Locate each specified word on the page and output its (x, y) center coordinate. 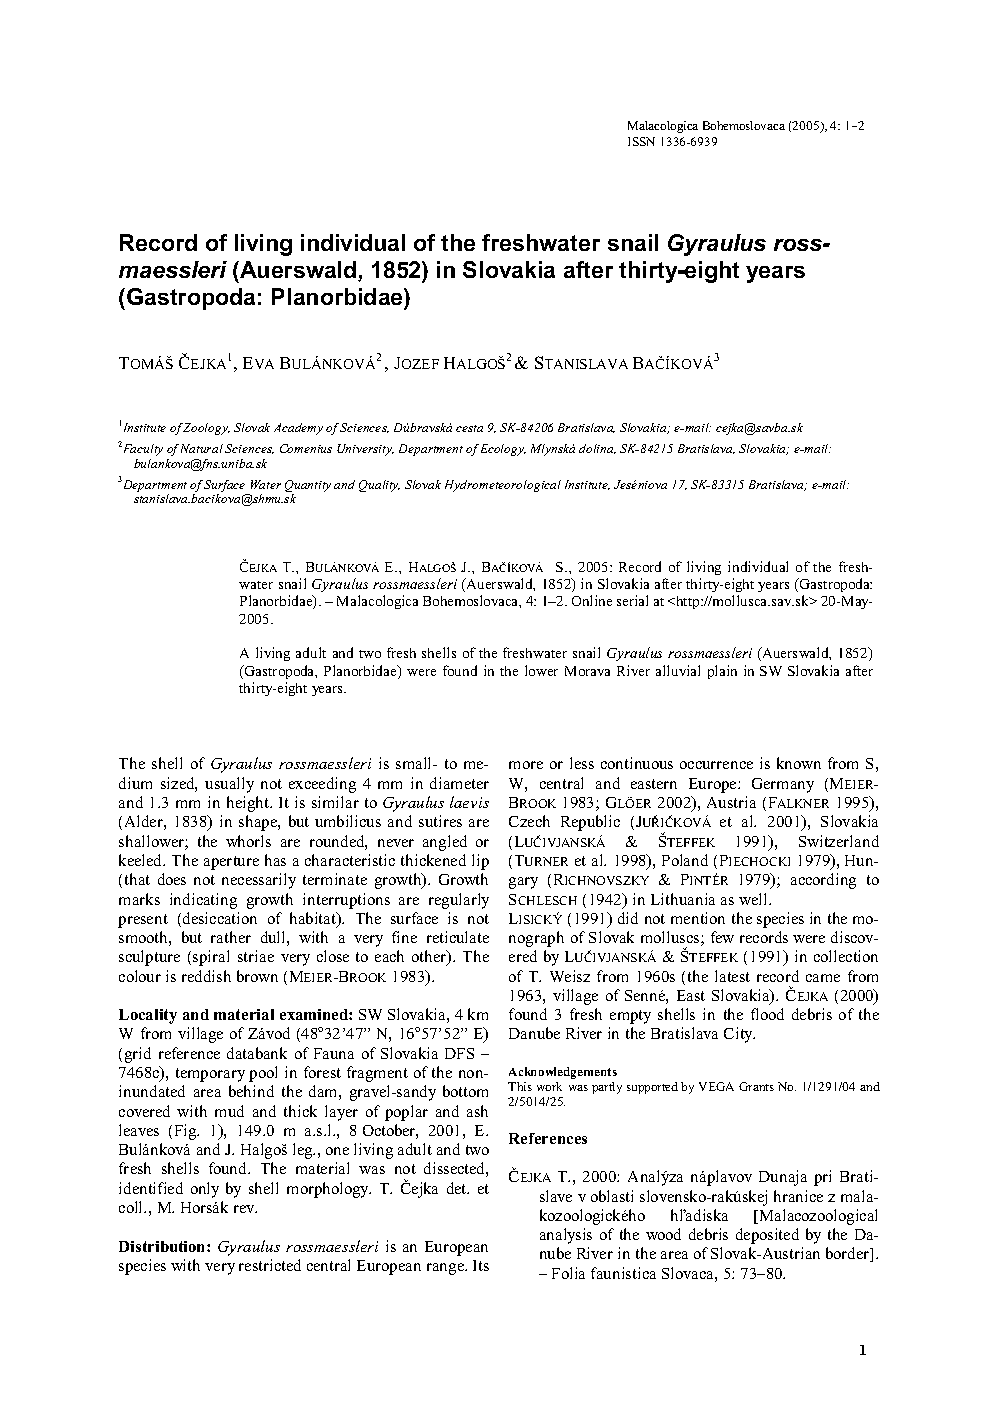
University (365, 450)
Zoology (206, 429)
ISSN (641, 141)
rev (245, 1209)
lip (480, 862)
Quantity (308, 486)
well (754, 899)
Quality (379, 486)
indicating (203, 901)
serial (632, 600)
